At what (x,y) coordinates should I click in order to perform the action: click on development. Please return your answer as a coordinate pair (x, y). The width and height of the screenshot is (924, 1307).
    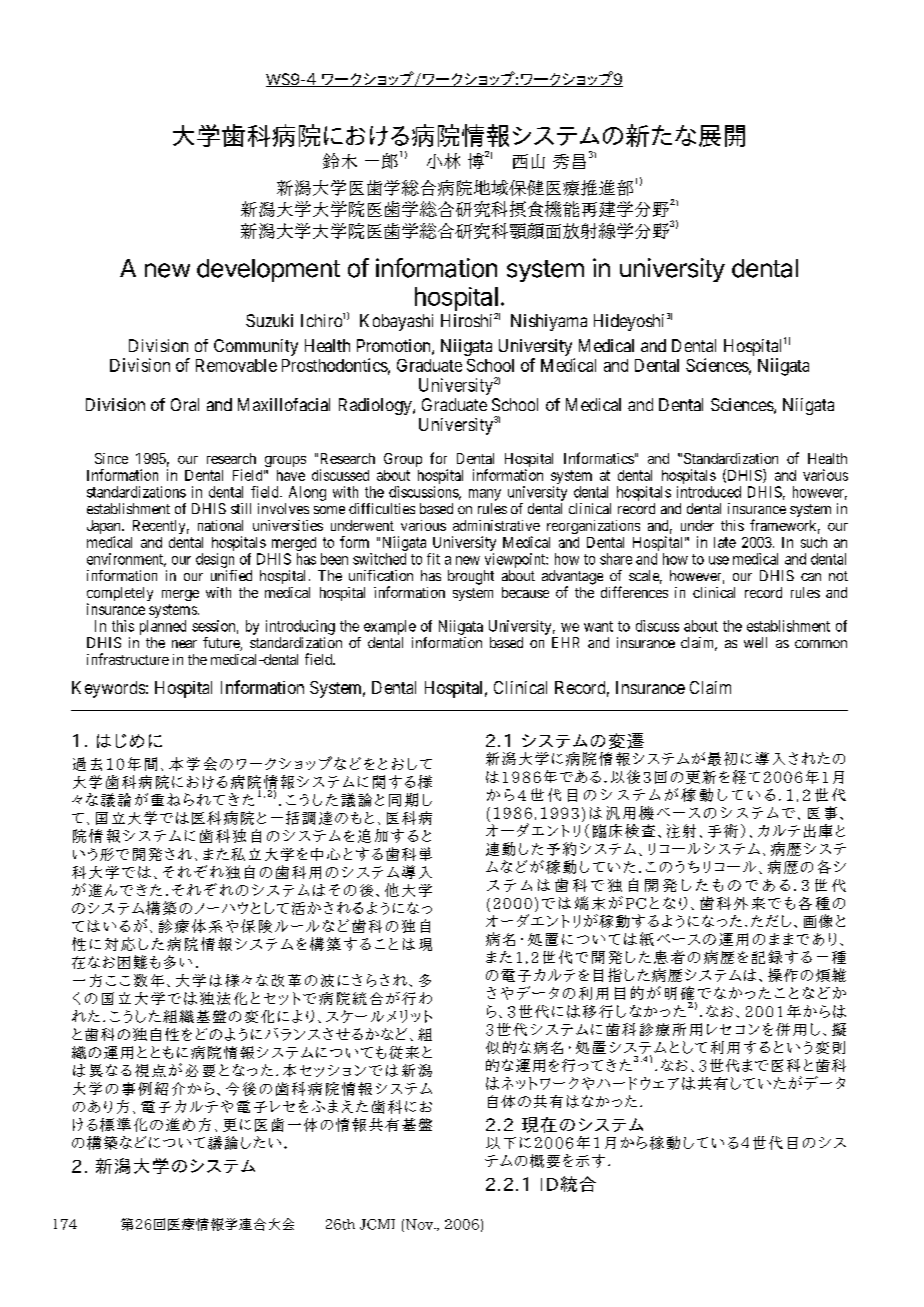
    Looking at the image, I should click on (268, 270).
